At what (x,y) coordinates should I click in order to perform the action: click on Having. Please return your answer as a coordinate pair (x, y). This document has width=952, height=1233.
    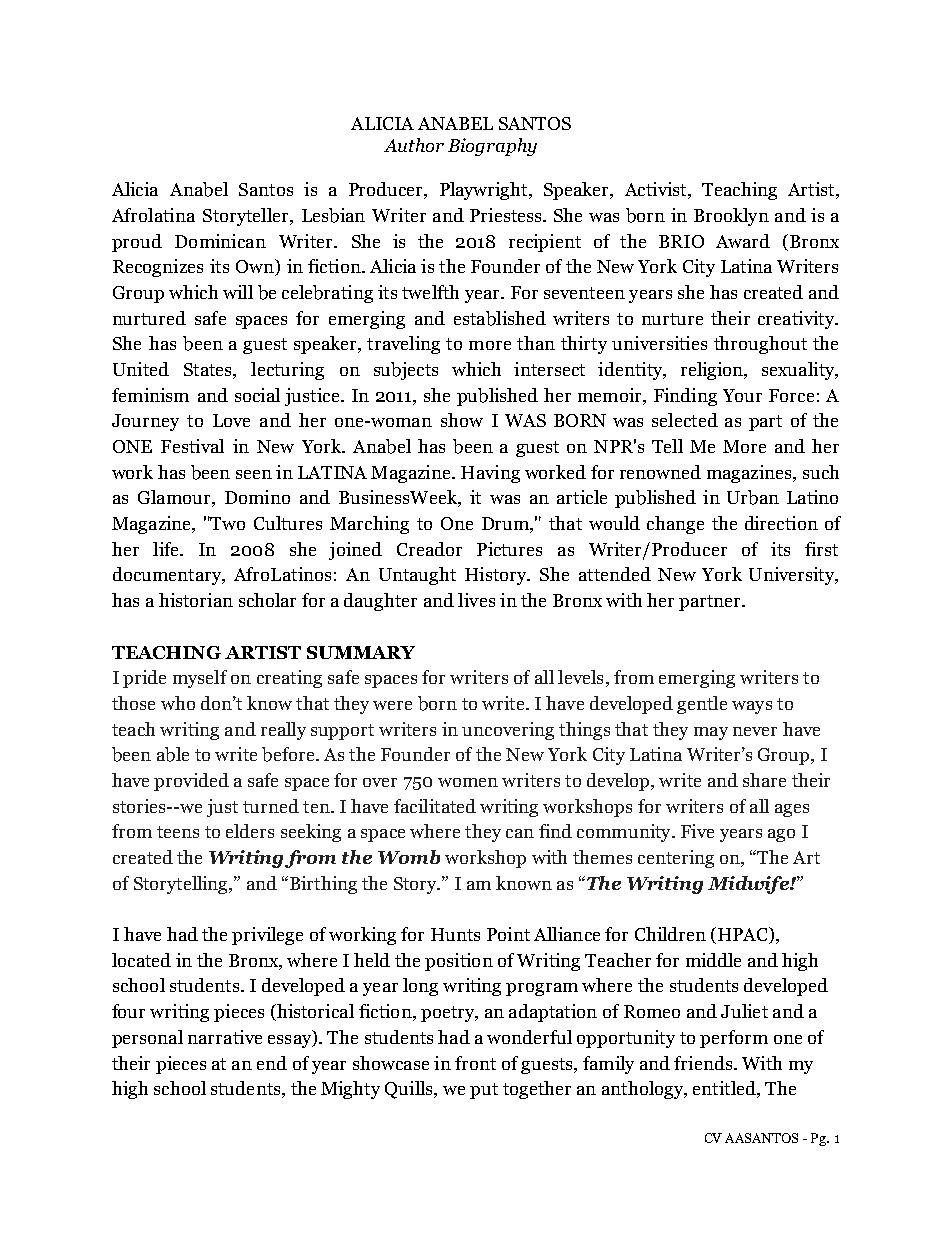
    Looking at the image, I should click on (490, 474).
